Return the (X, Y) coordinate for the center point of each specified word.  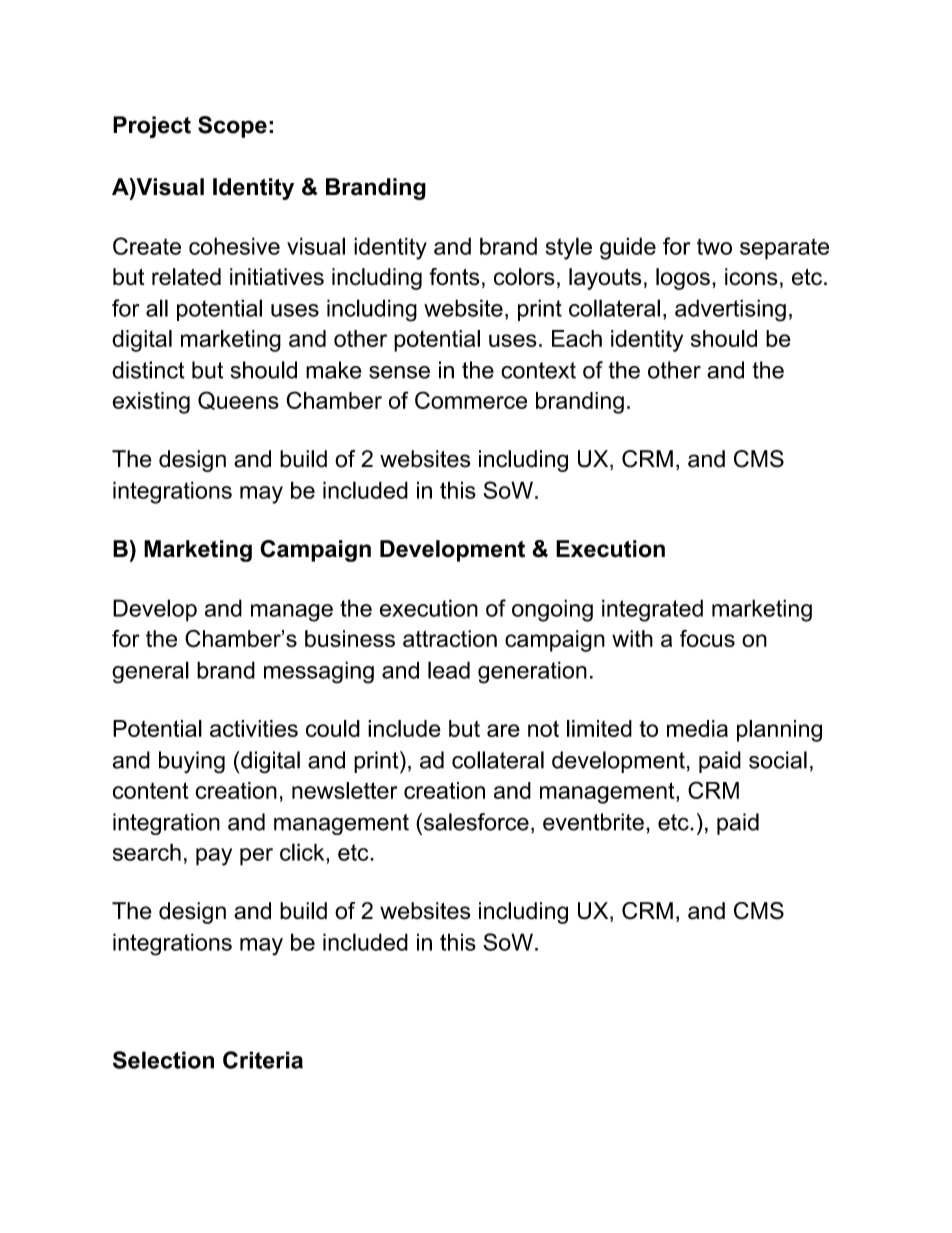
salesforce (475, 822)
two (714, 246)
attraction (450, 638)
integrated (652, 610)
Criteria (263, 1060)
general (150, 672)
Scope (232, 127)
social (778, 760)
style (569, 248)
